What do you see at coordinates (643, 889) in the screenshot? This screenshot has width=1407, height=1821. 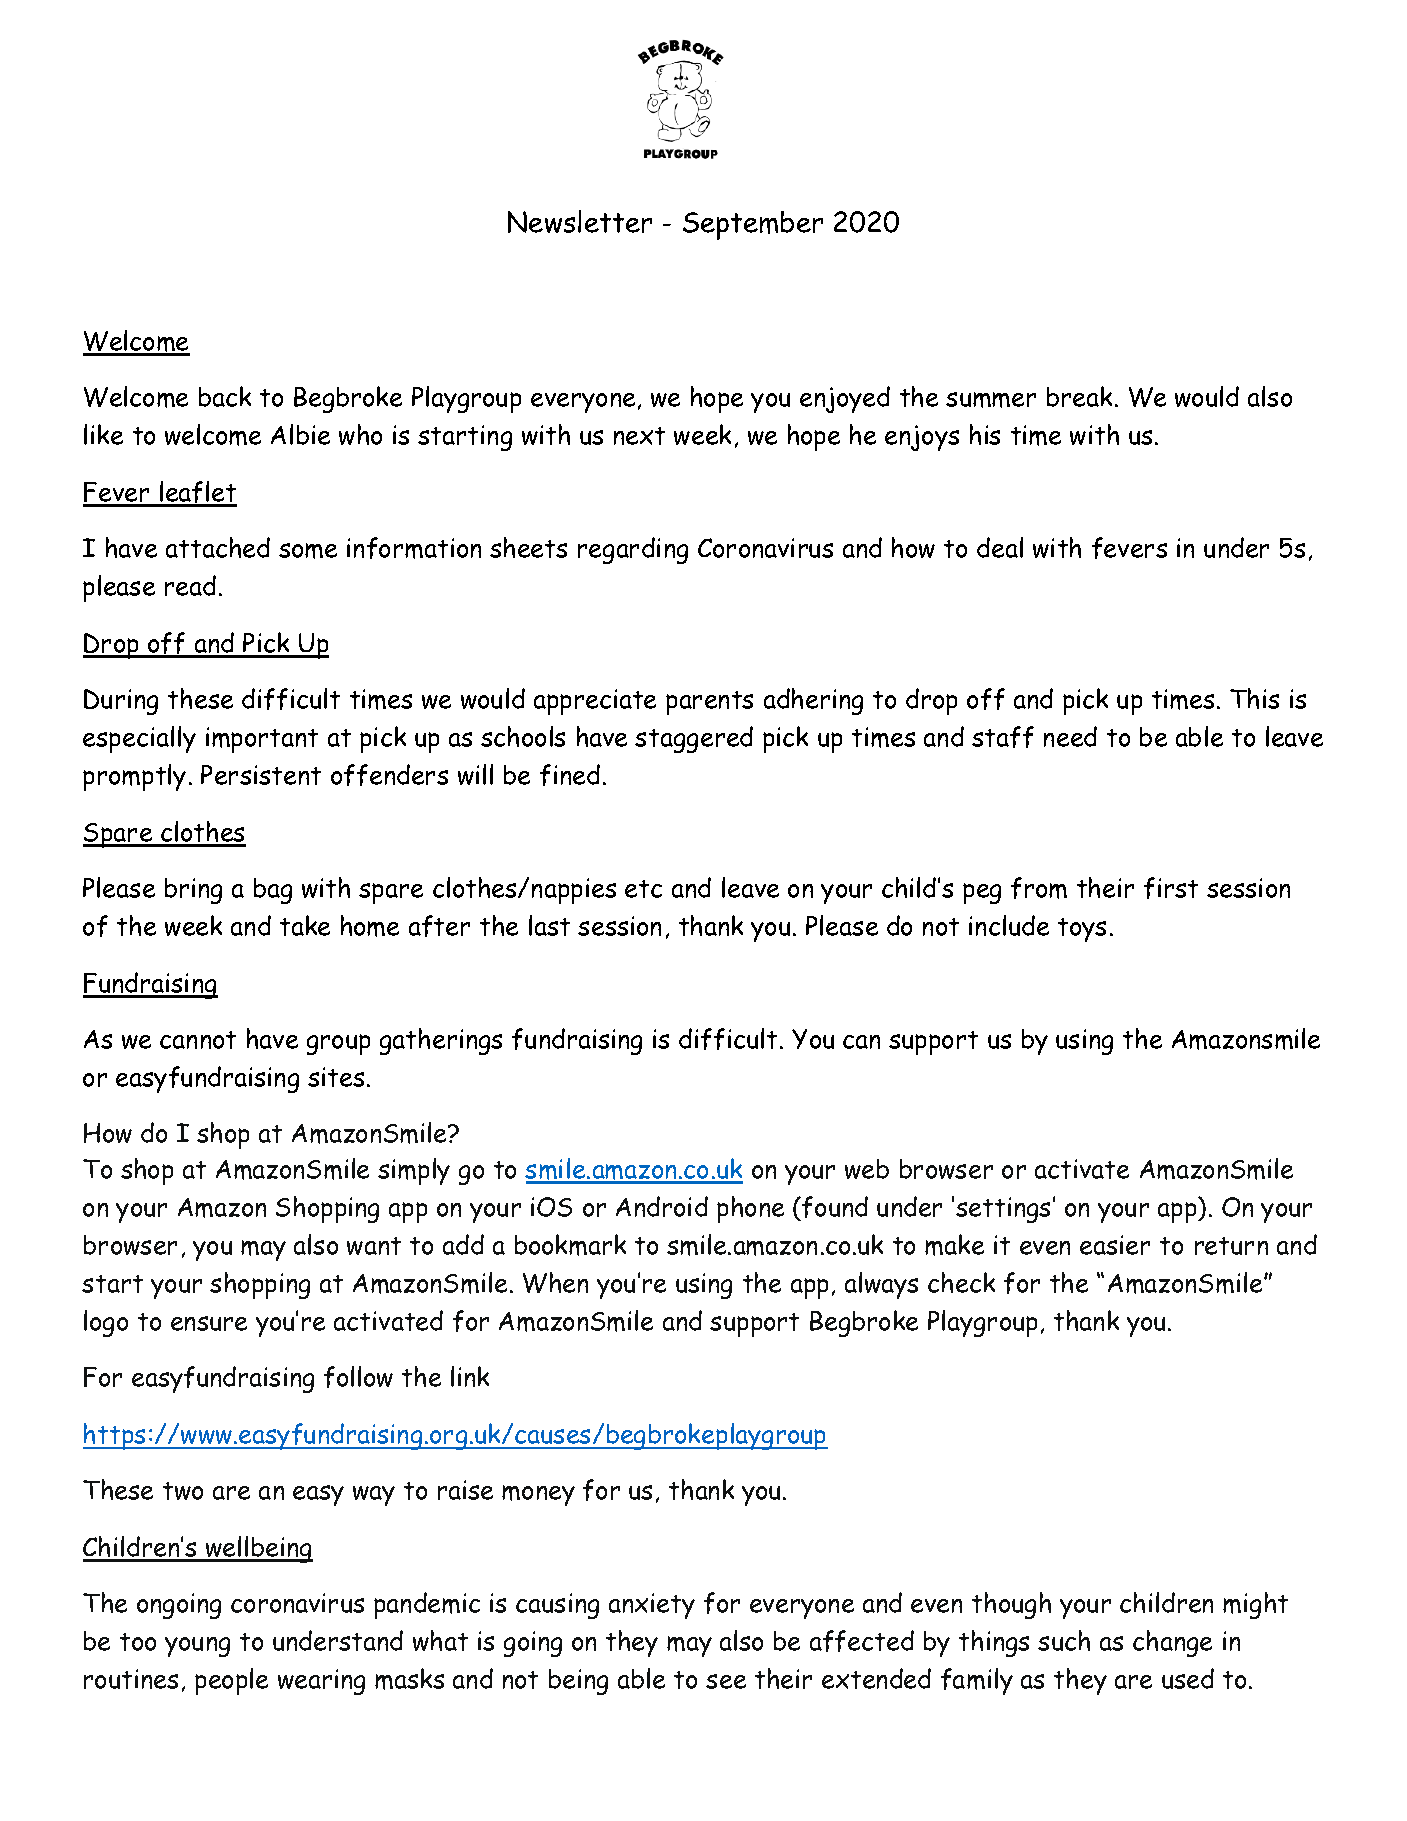 I see `etc` at bounding box center [643, 889].
